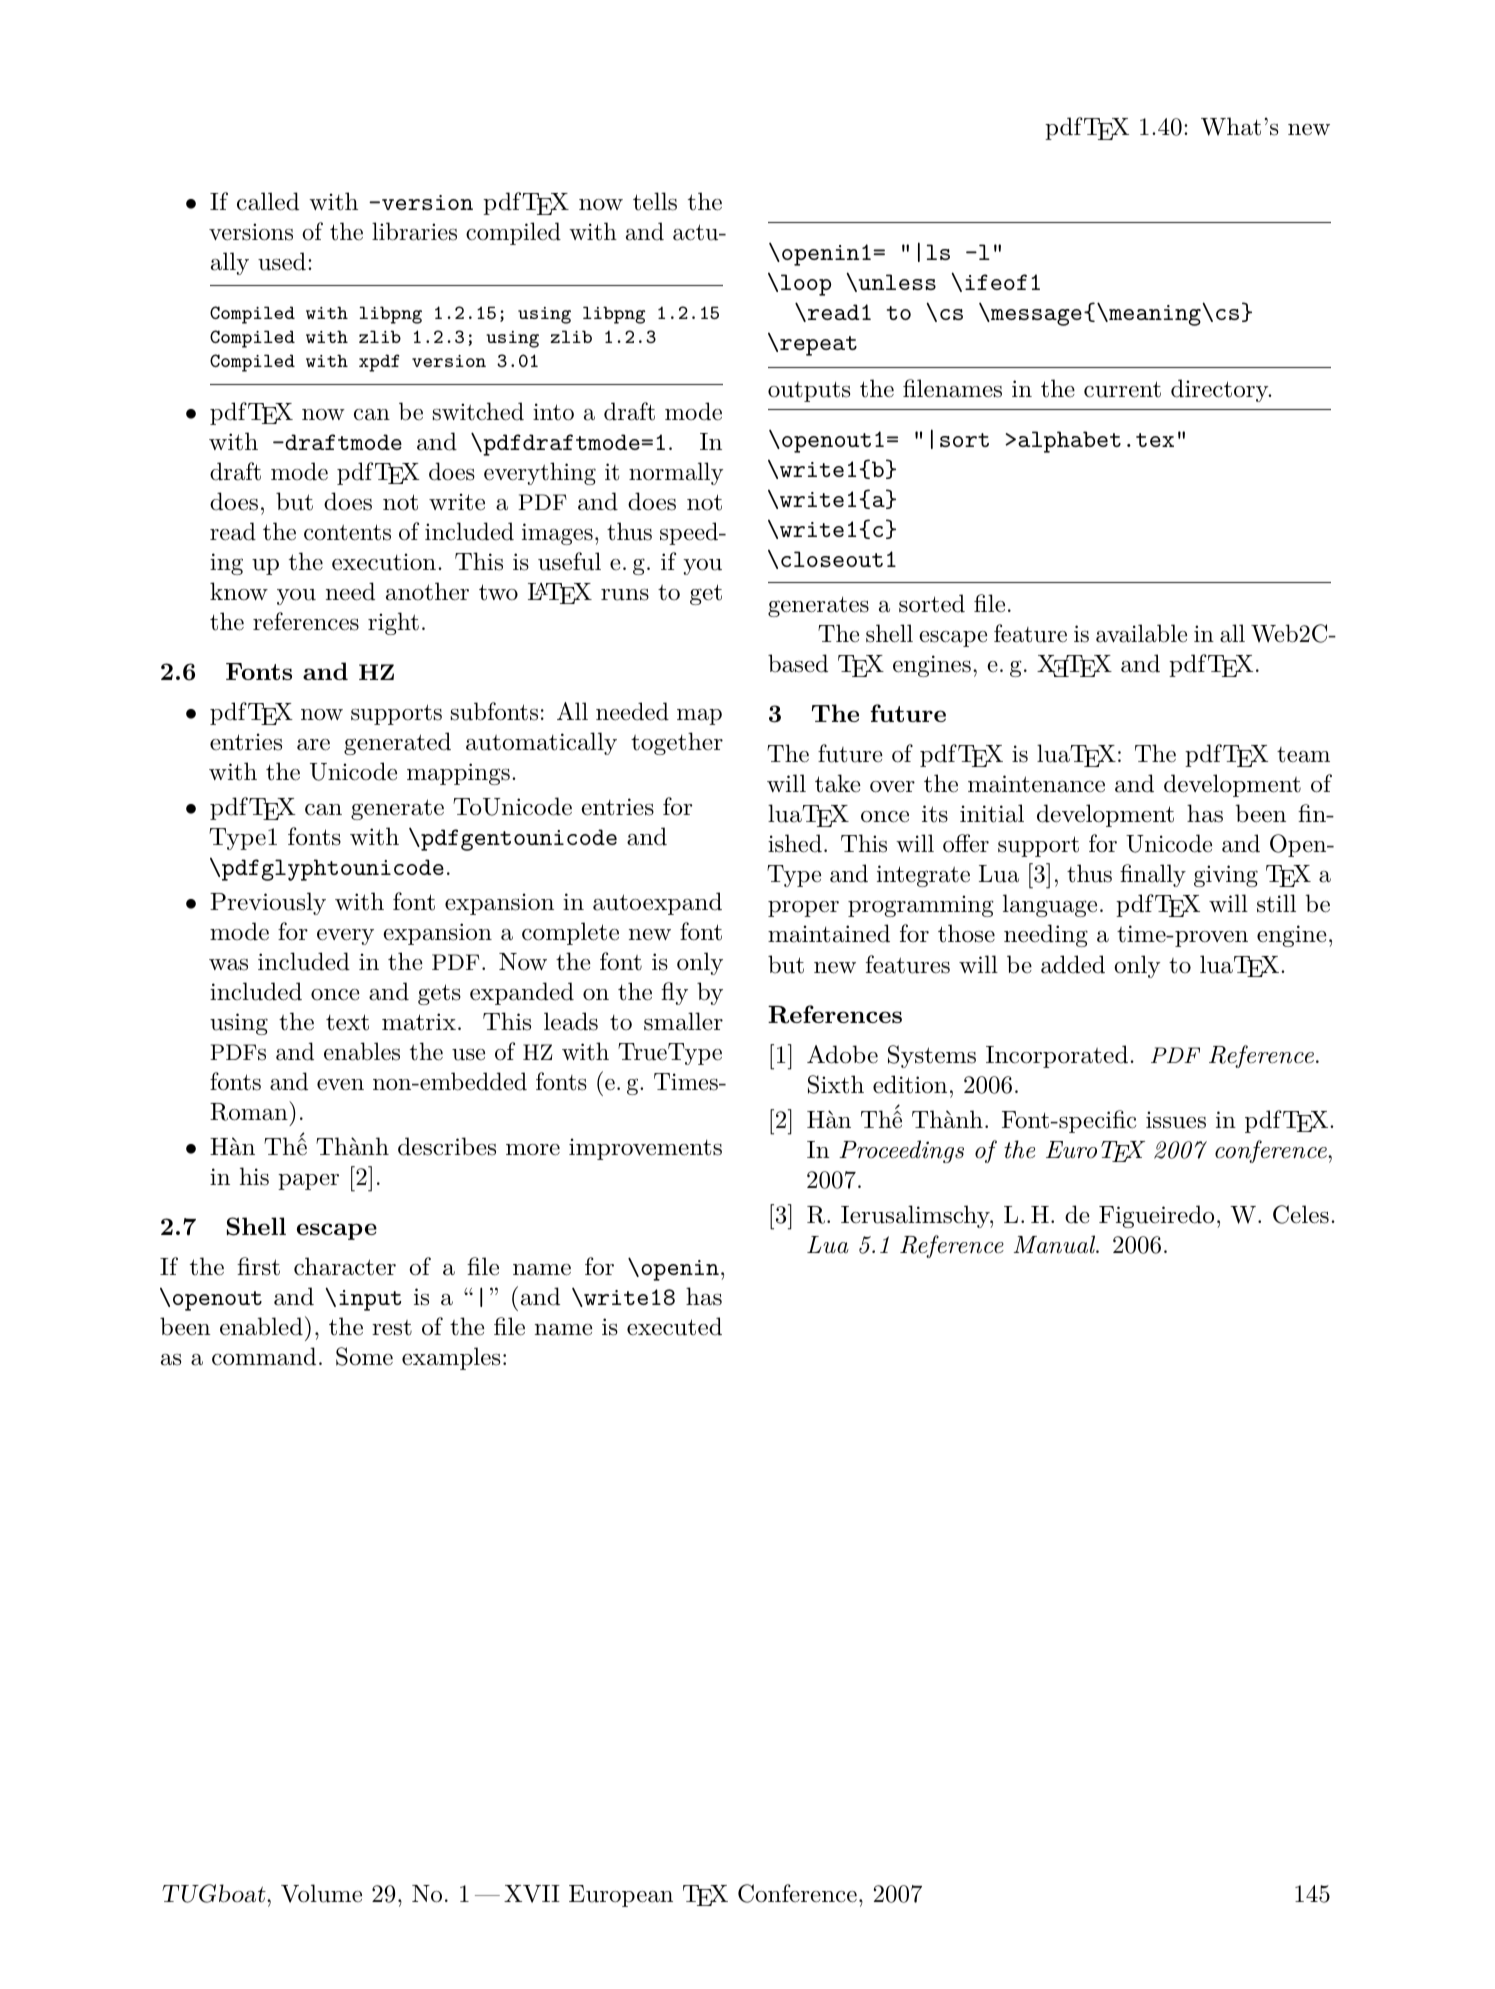 The width and height of the screenshot is (1495, 1989). What do you see at coordinates (1176, 1120) in the screenshot?
I see `issues` at bounding box center [1176, 1120].
